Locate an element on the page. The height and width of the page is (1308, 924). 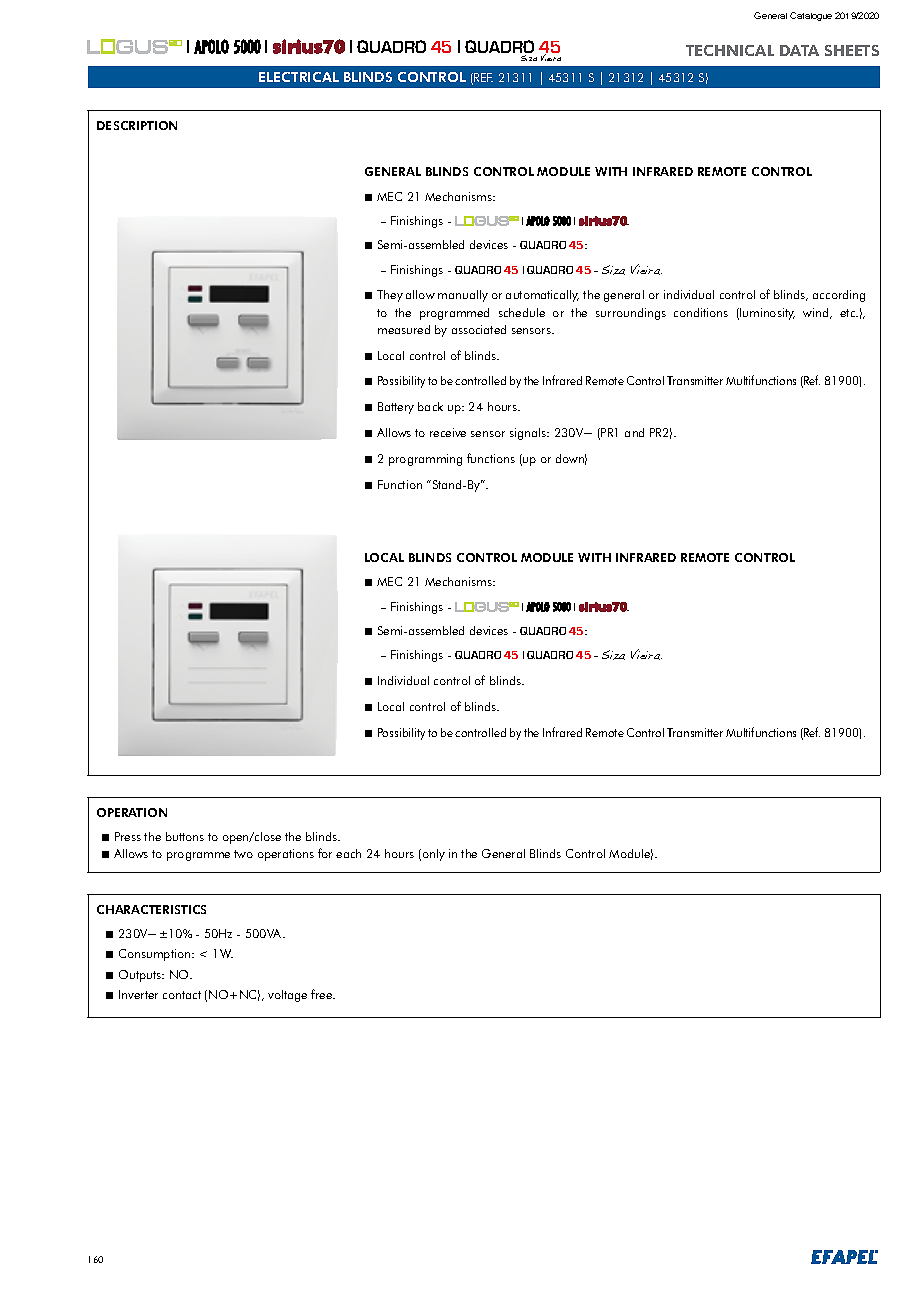
DATA is located at coordinates (799, 50).
